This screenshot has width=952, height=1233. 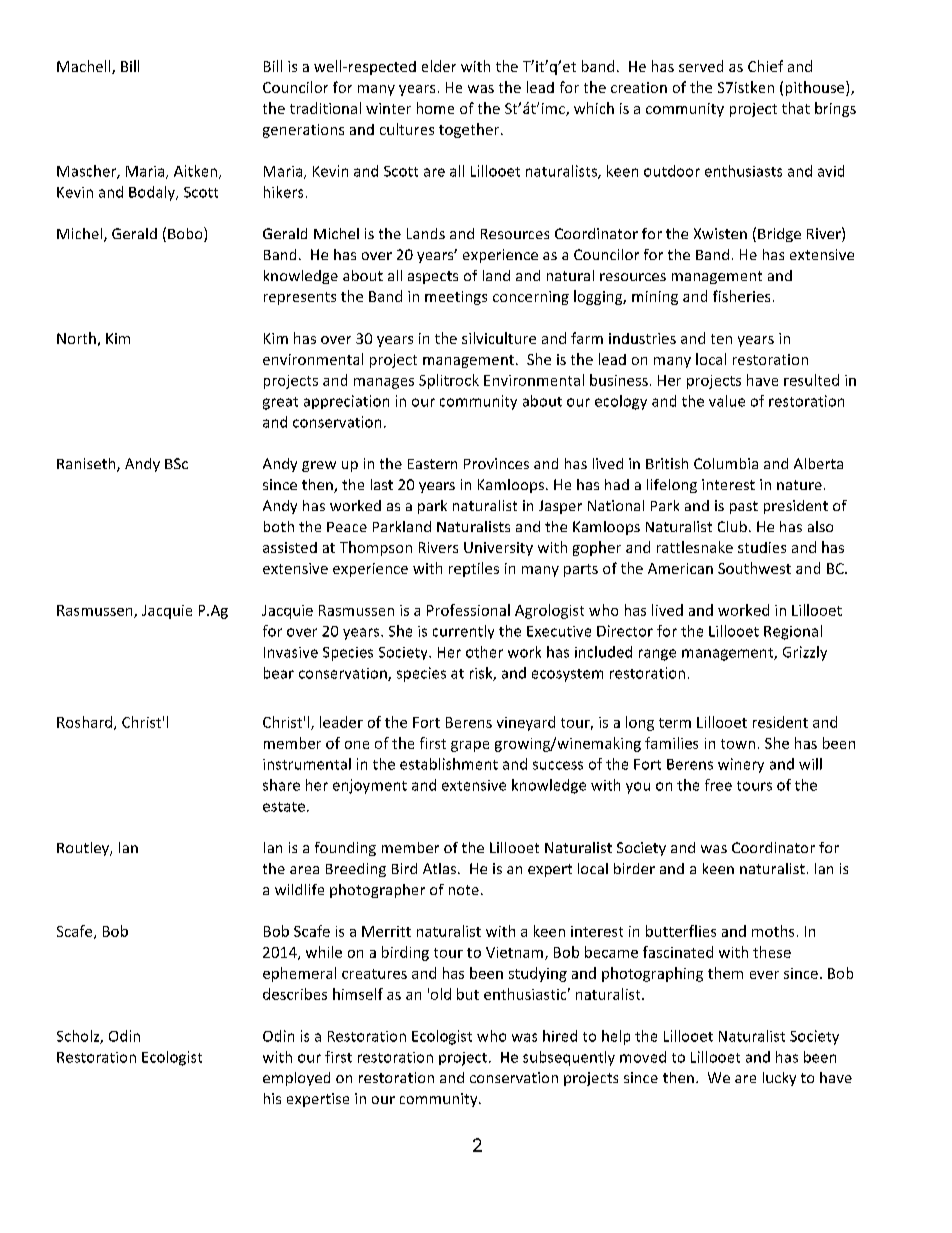 What do you see at coordinates (435, 108) in the screenshot?
I see `home` at bounding box center [435, 108].
